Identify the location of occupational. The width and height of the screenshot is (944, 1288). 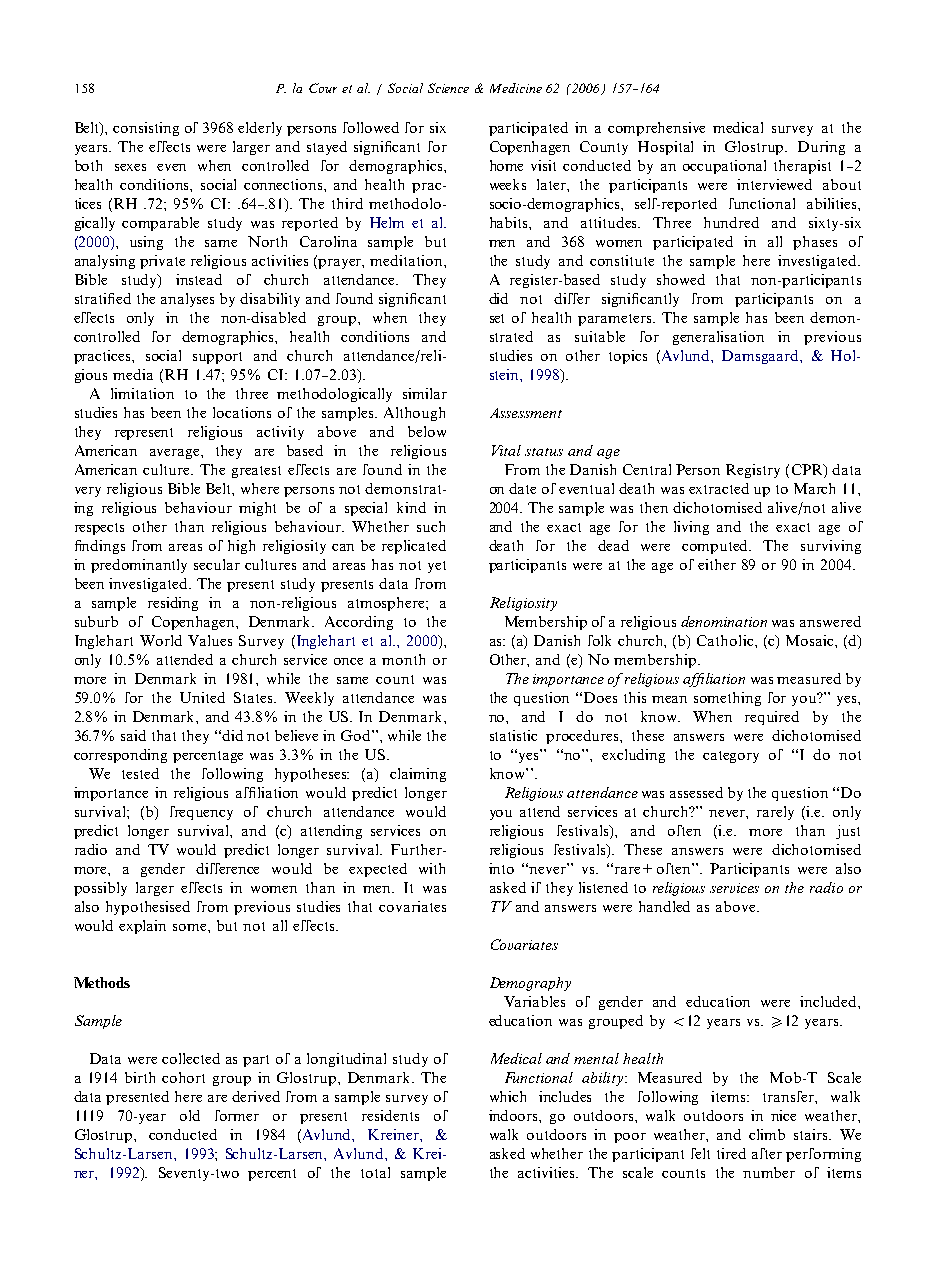
(724, 167).
